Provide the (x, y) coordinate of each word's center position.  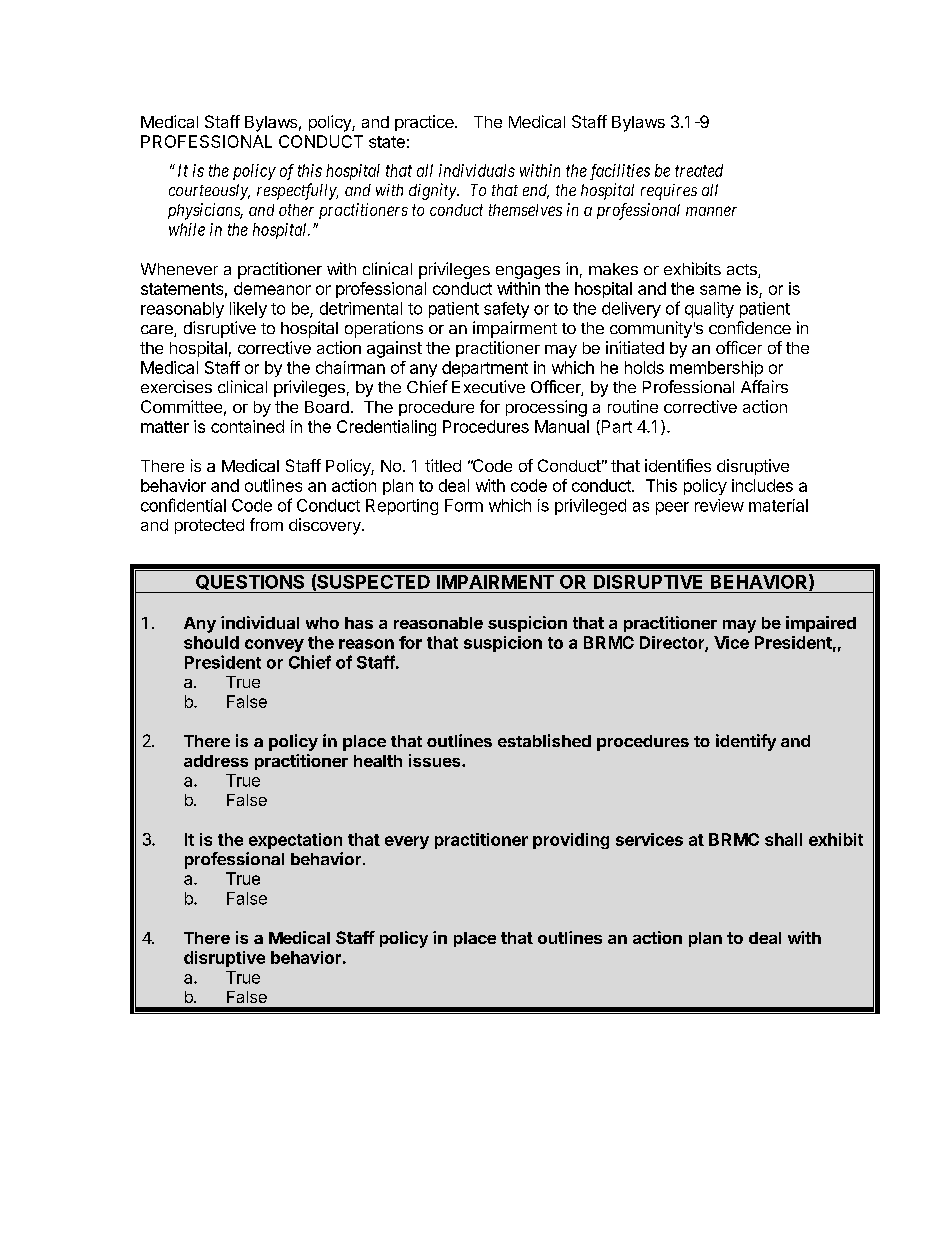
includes (762, 485)
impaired (821, 624)
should (211, 642)
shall (783, 839)
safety (506, 310)
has (359, 623)
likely (248, 310)
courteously (209, 192)
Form (464, 505)
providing (571, 841)
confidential (183, 505)
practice (425, 123)
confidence (750, 327)
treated (699, 170)
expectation (295, 841)
